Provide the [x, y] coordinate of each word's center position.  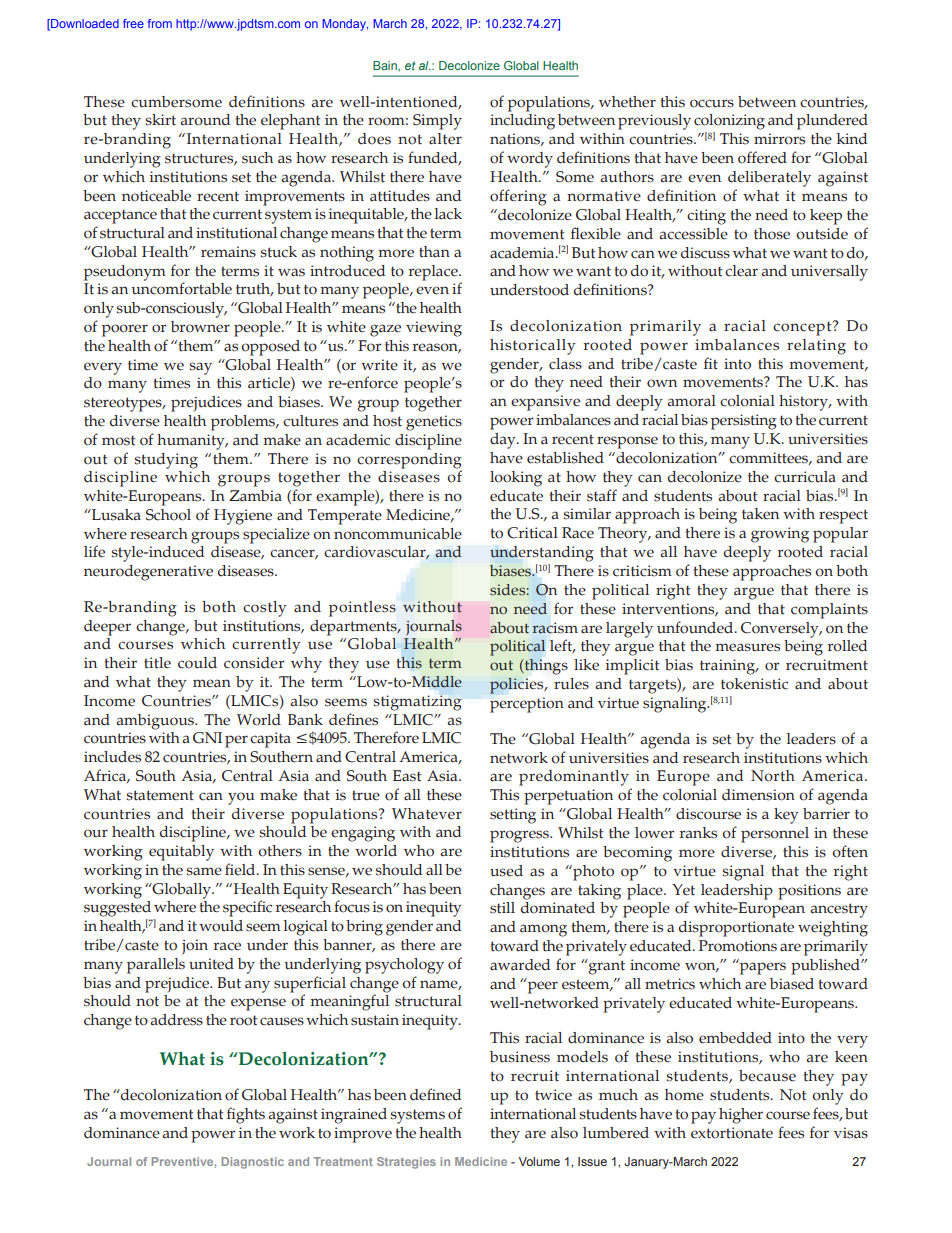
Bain [386, 66]
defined [435, 1094]
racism [555, 628]
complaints [829, 611]
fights [246, 1115]
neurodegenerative [148, 573]
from [160, 23]
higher [741, 1116]
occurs [712, 103]
